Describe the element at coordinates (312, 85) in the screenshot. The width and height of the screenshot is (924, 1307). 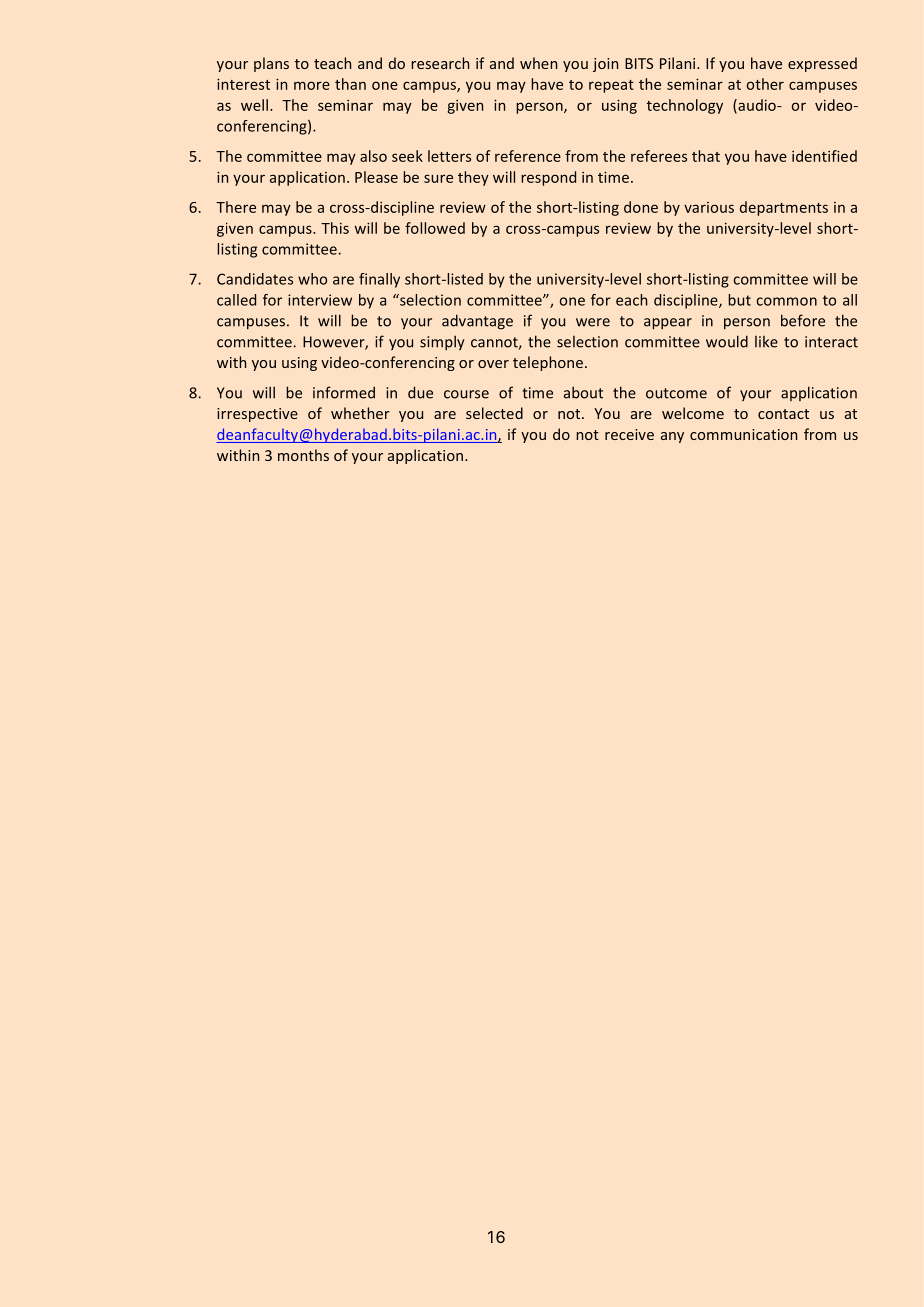
I see `more` at that location.
